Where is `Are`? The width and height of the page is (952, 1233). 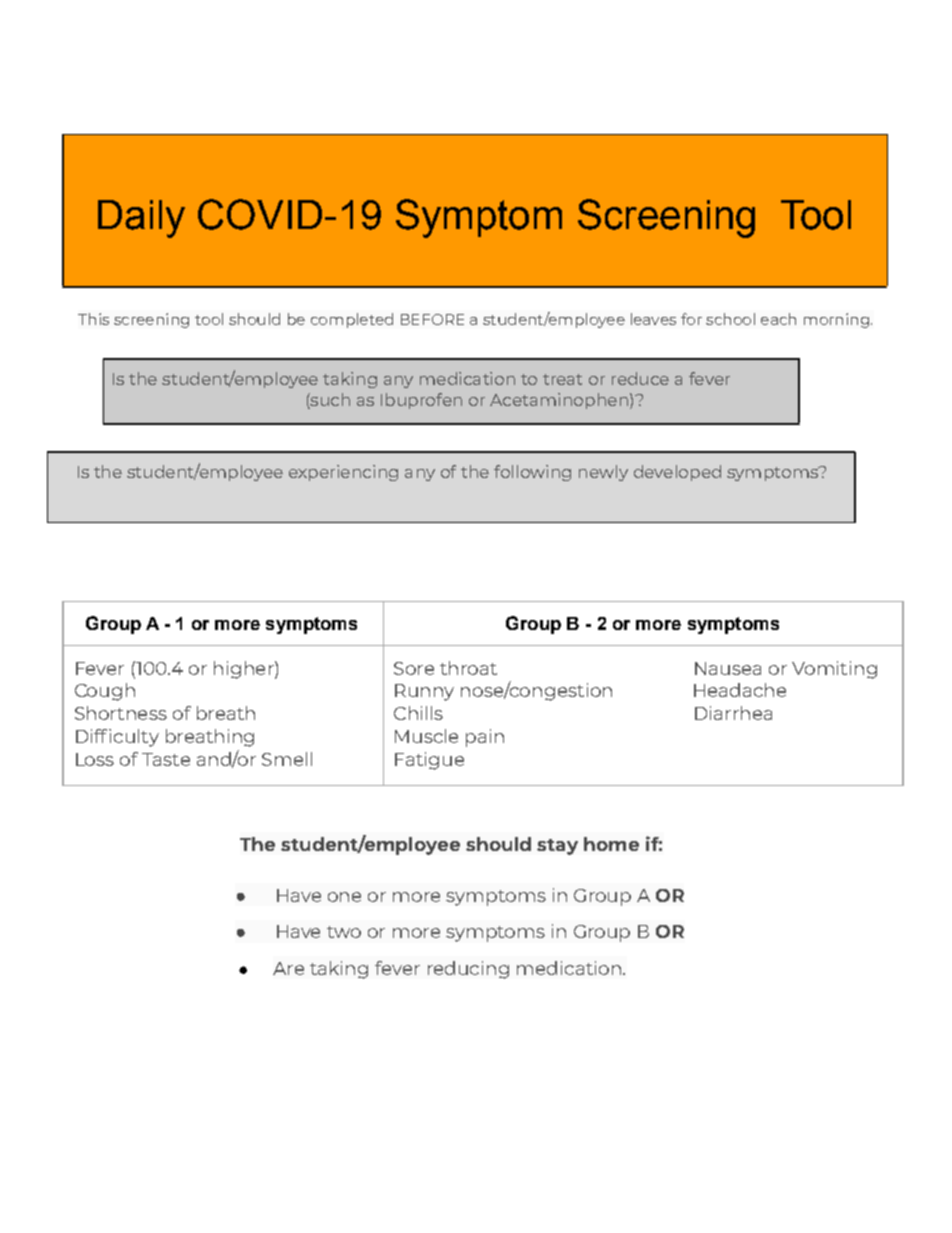
Are is located at coordinates (288, 968).
